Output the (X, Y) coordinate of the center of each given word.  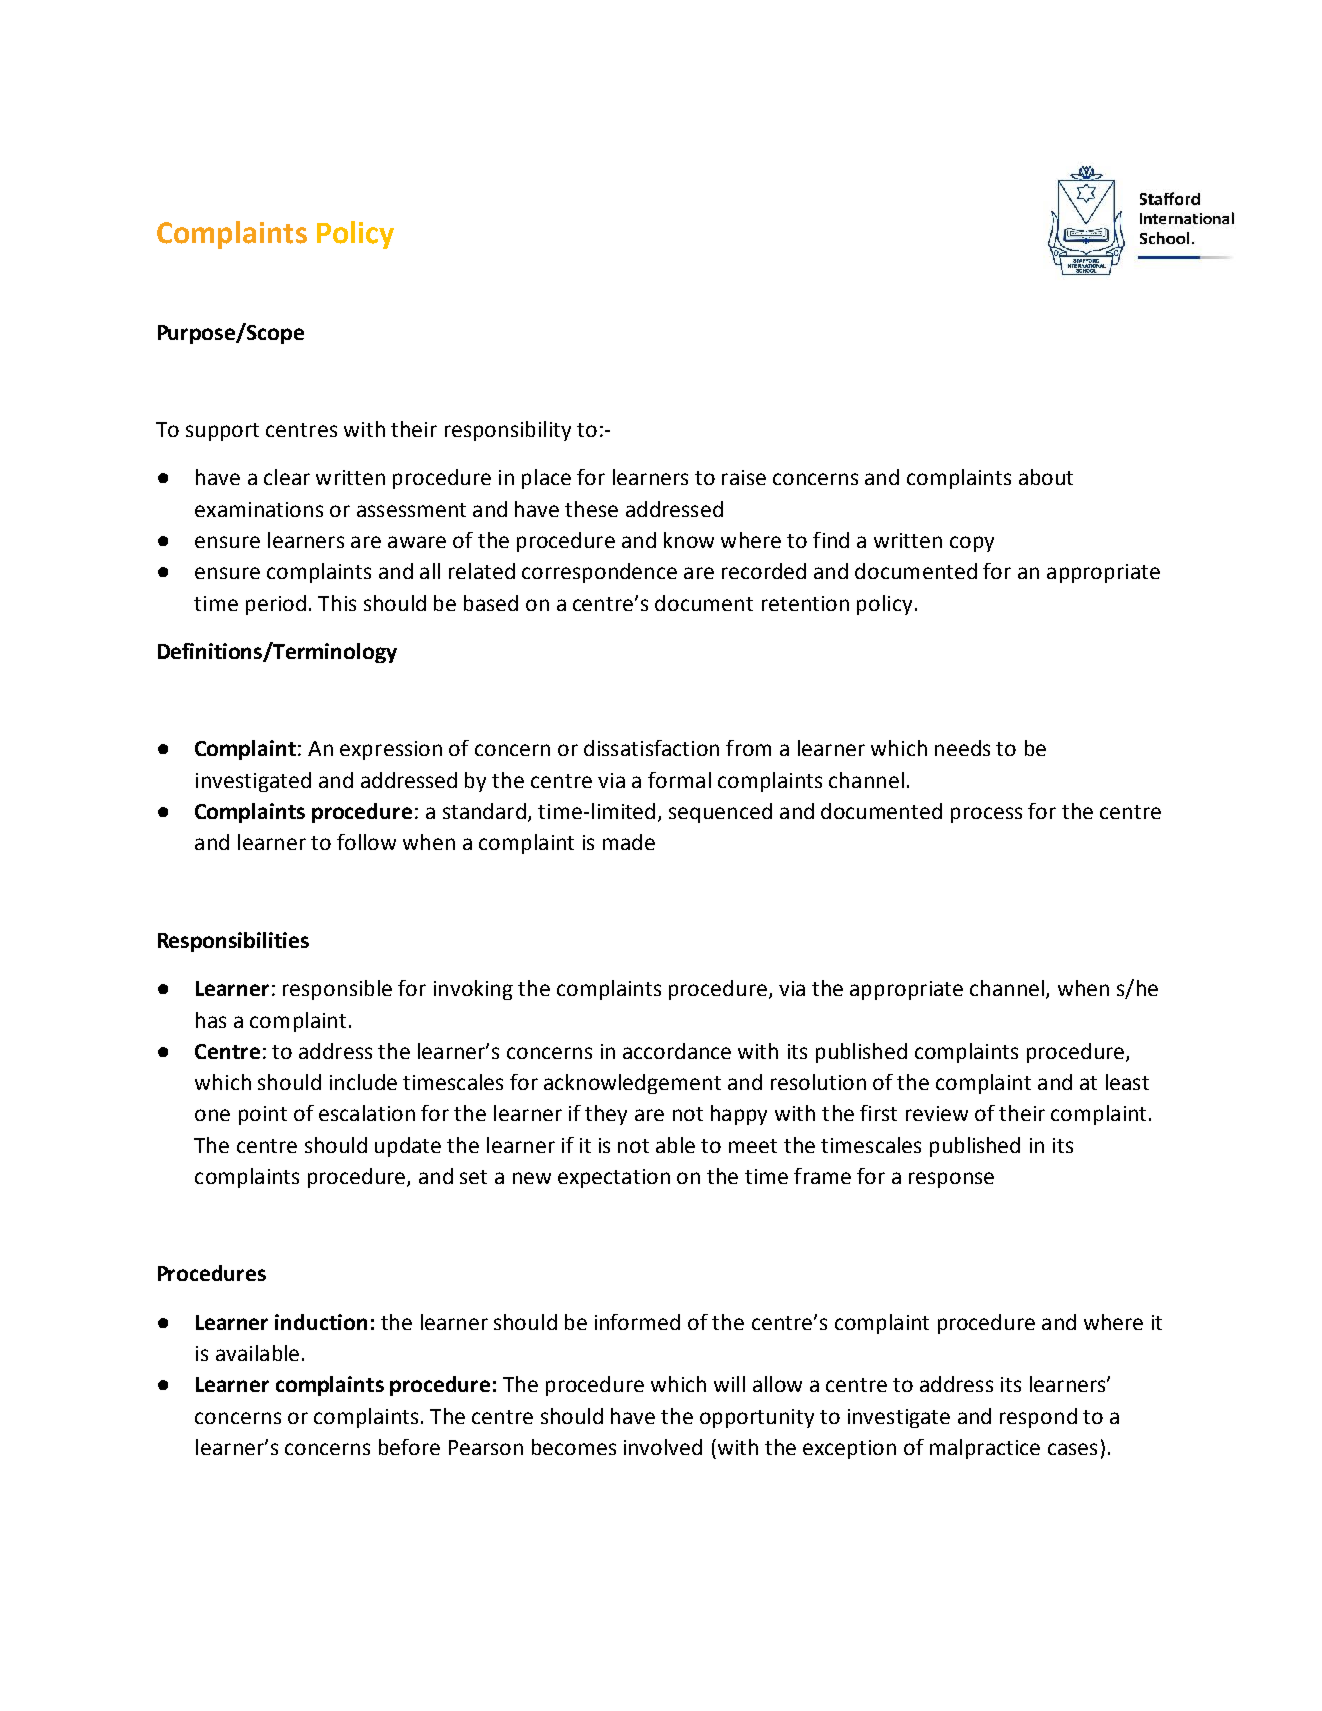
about (1046, 477)
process (986, 815)
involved (663, 1447)
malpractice (985, 1449)
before (409, 1447)
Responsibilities (233, 942)
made (629, 842)
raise (744, 477)
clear (287, 477)
